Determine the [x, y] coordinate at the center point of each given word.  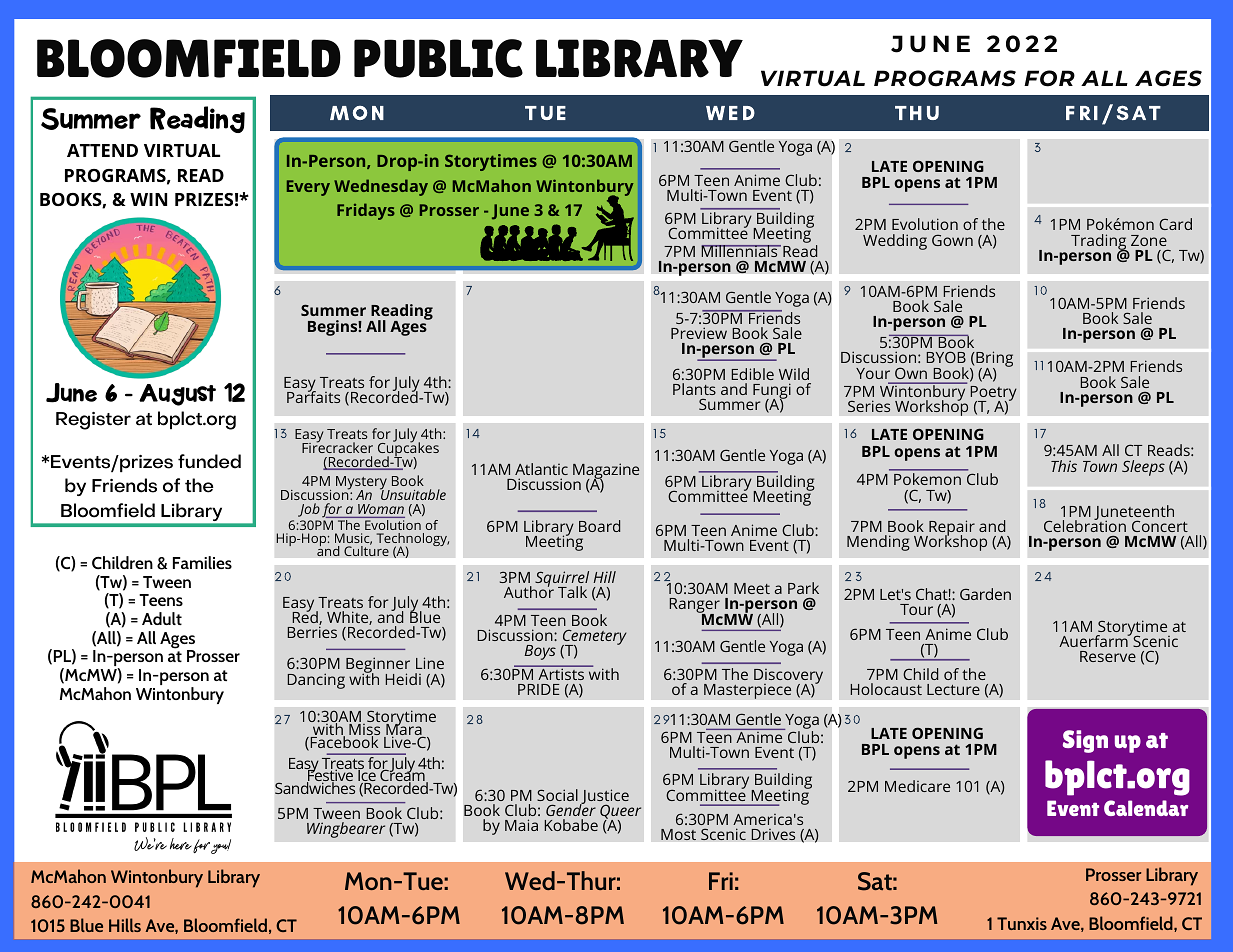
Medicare [917, 786]
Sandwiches [315, 787]
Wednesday [381, 187]
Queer [620, 813]
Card [1175, 224]
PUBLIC [438, 58]
